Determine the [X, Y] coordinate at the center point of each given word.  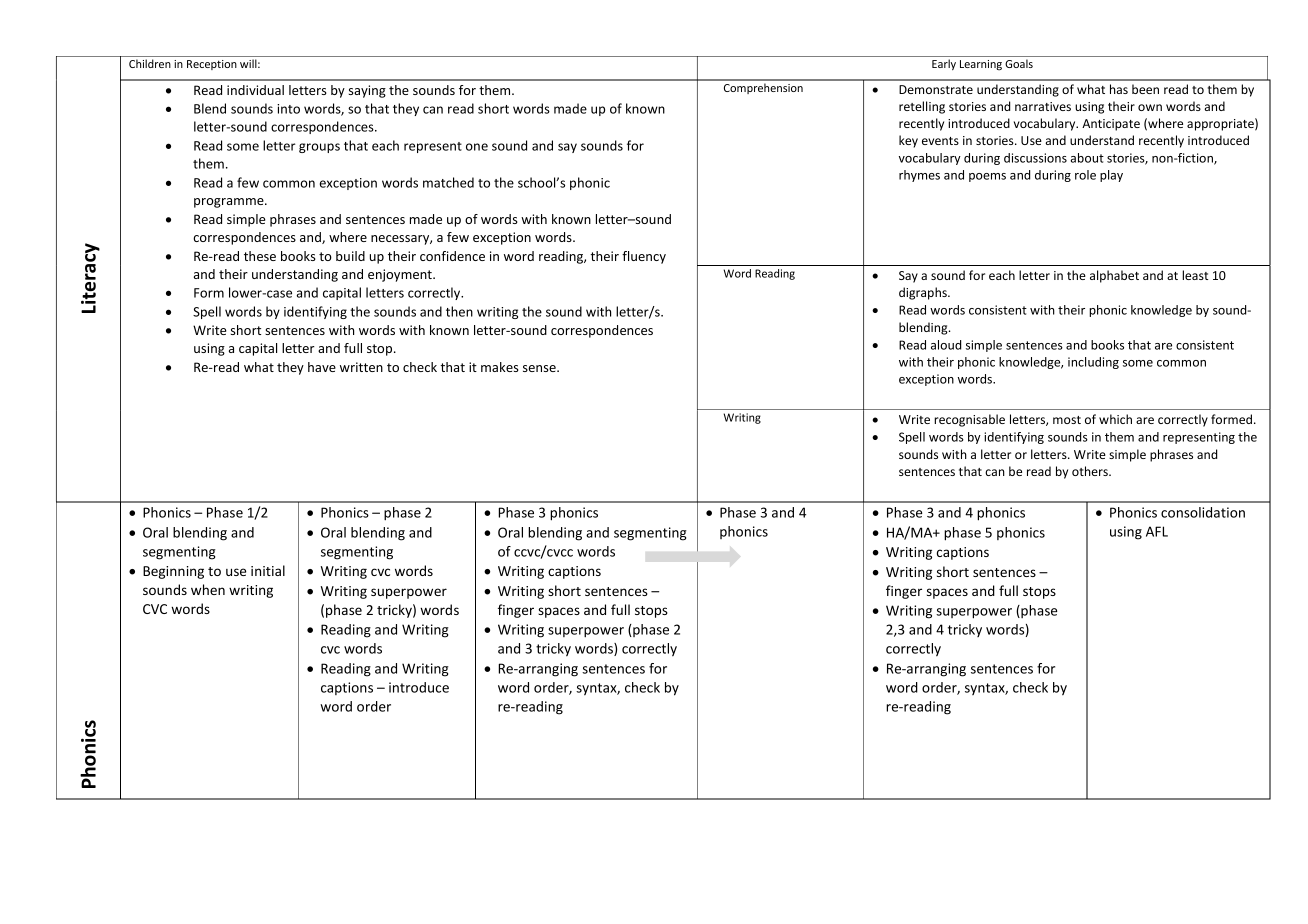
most [1067, 420]
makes [500, 367]
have [322, 367]
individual [255, 90]
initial [268, 570]
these [260, 256]
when [208, 589]
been [1145, 89]
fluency [644, 257]
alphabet [1114, 276]
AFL [1157, 531]
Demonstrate [936, 89]
